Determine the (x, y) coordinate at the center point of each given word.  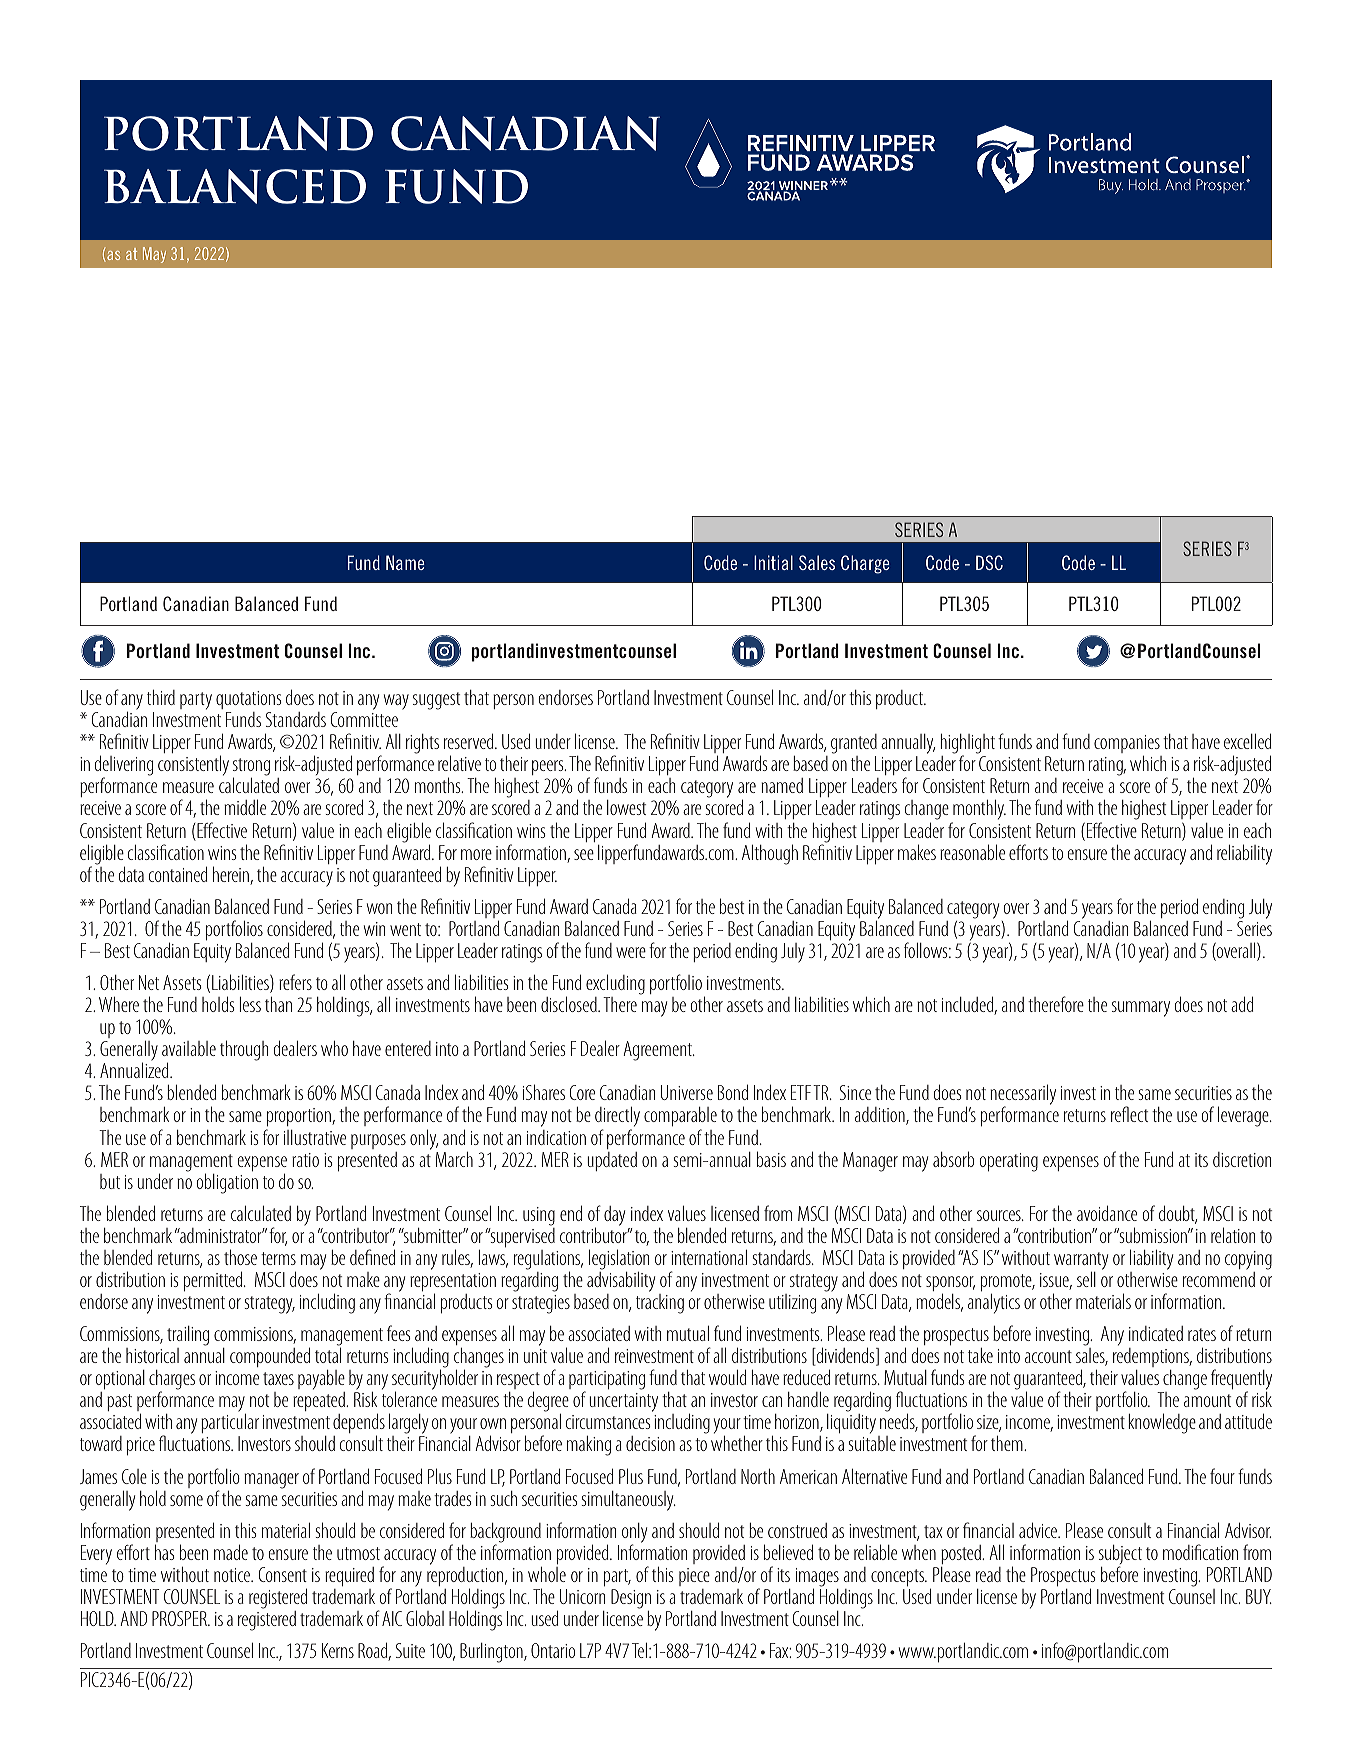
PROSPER (180, 1618)
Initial (773, 562)
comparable (680, 1118)
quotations (248, 700)
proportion (299, 1119)
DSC (989, 562)
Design (631, 1599)
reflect (1129, 1114)
